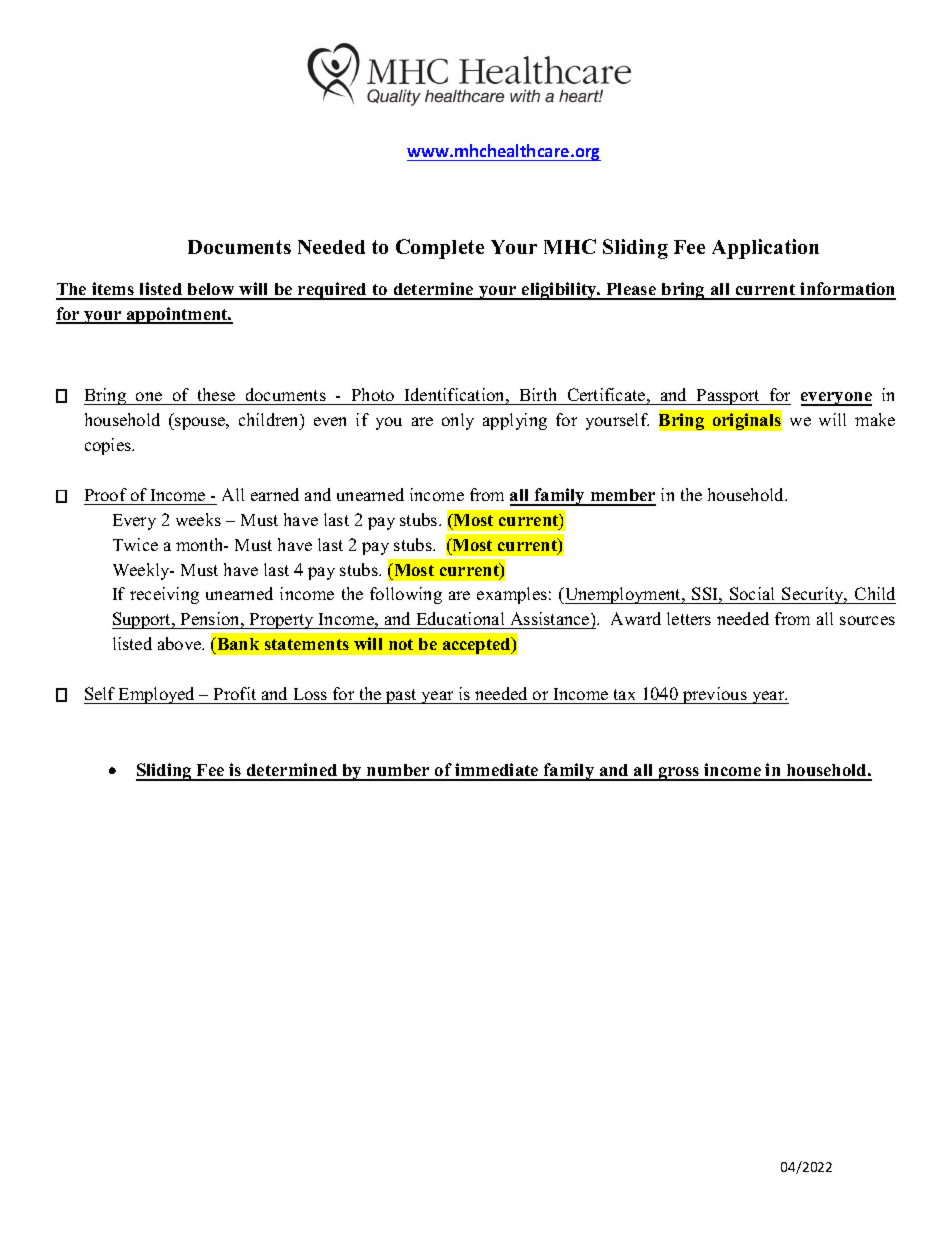  Describe the element at coordinates (765, 249) in the screenshot. I see `Application` at that location.
